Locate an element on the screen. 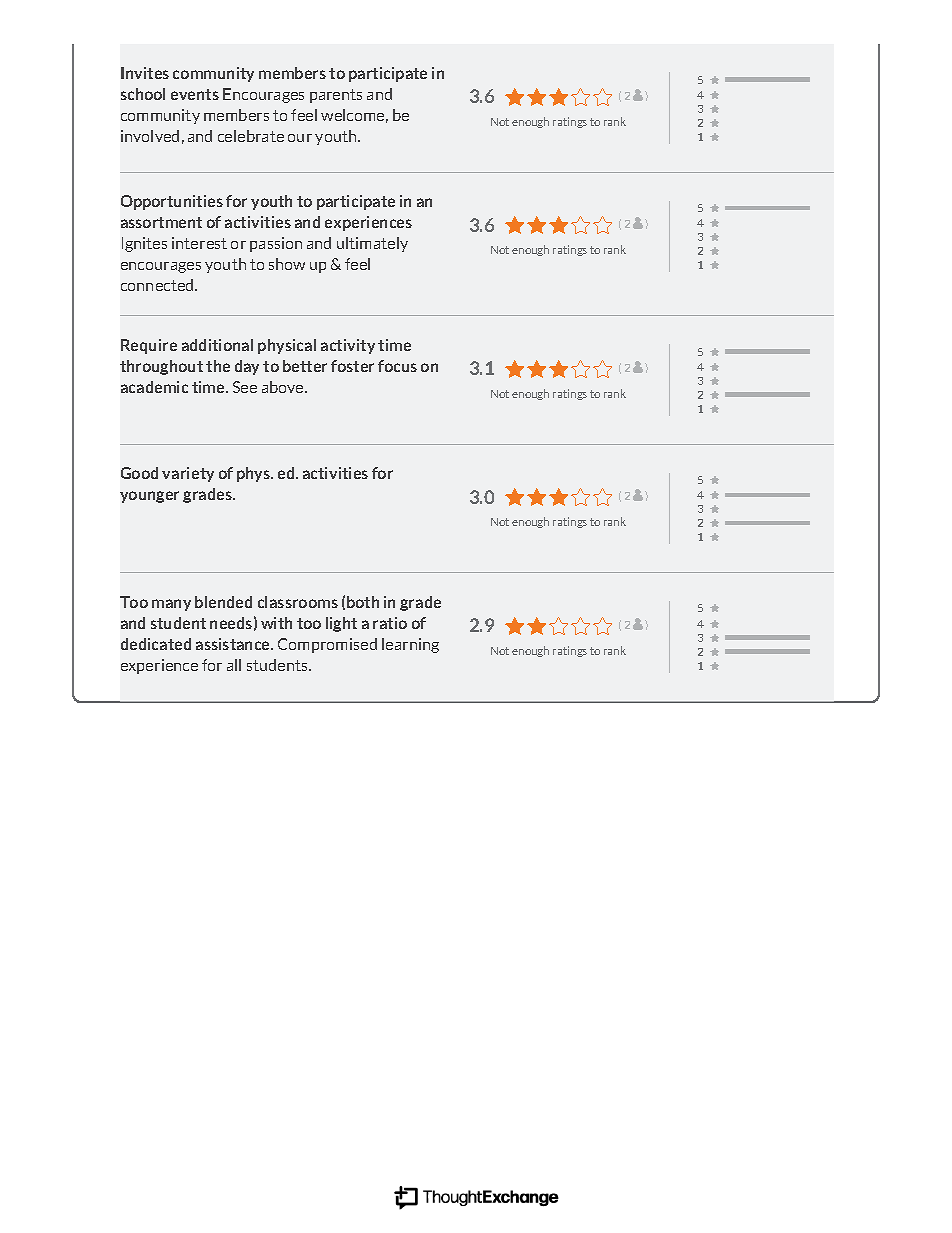 The height and width of the screenshot is (1233, 952). parents is located at coordinates (336, 96).
